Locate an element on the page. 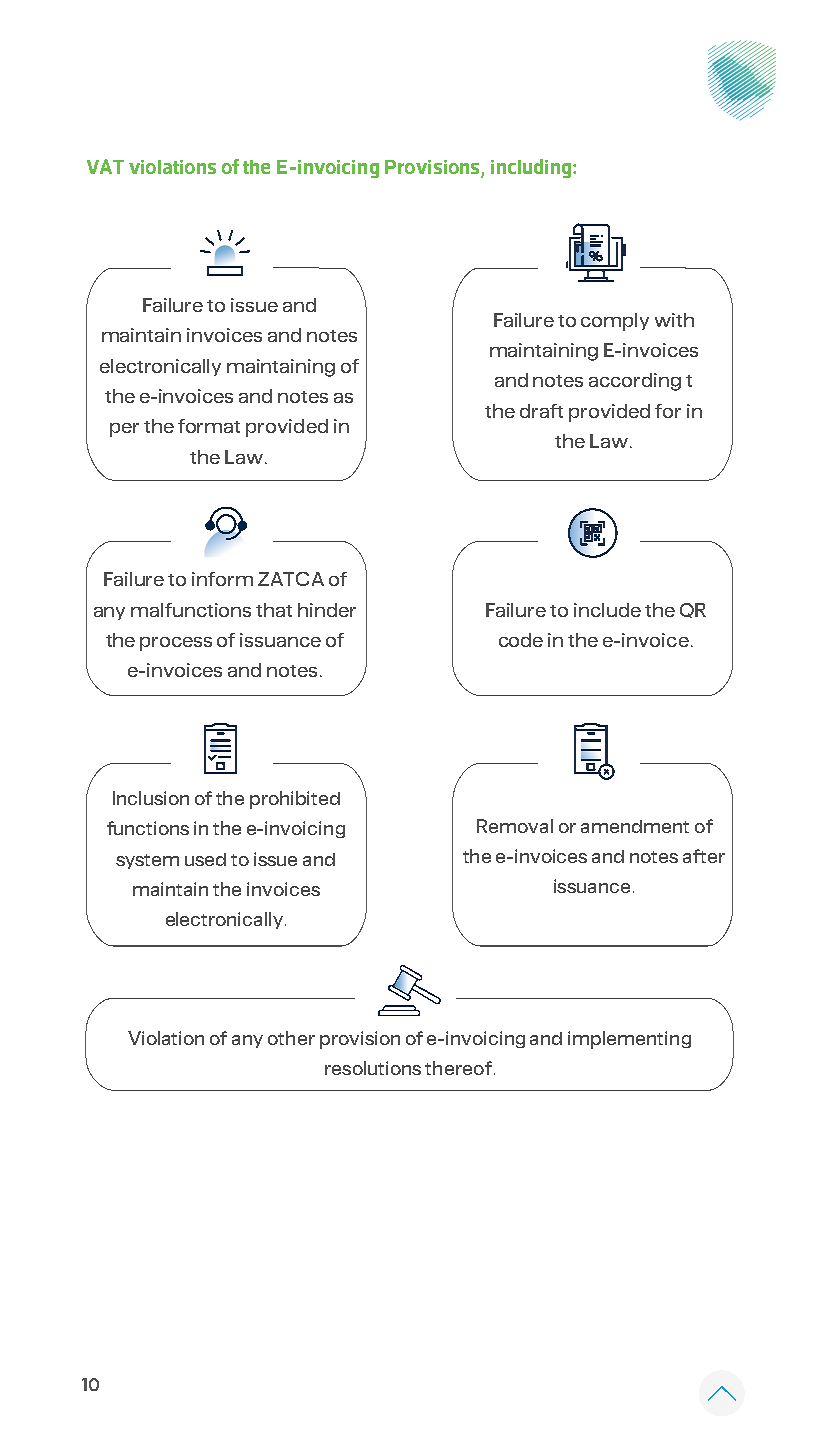 The image size is (819, 1456). implementing is located at coordinates (629, 1040).
